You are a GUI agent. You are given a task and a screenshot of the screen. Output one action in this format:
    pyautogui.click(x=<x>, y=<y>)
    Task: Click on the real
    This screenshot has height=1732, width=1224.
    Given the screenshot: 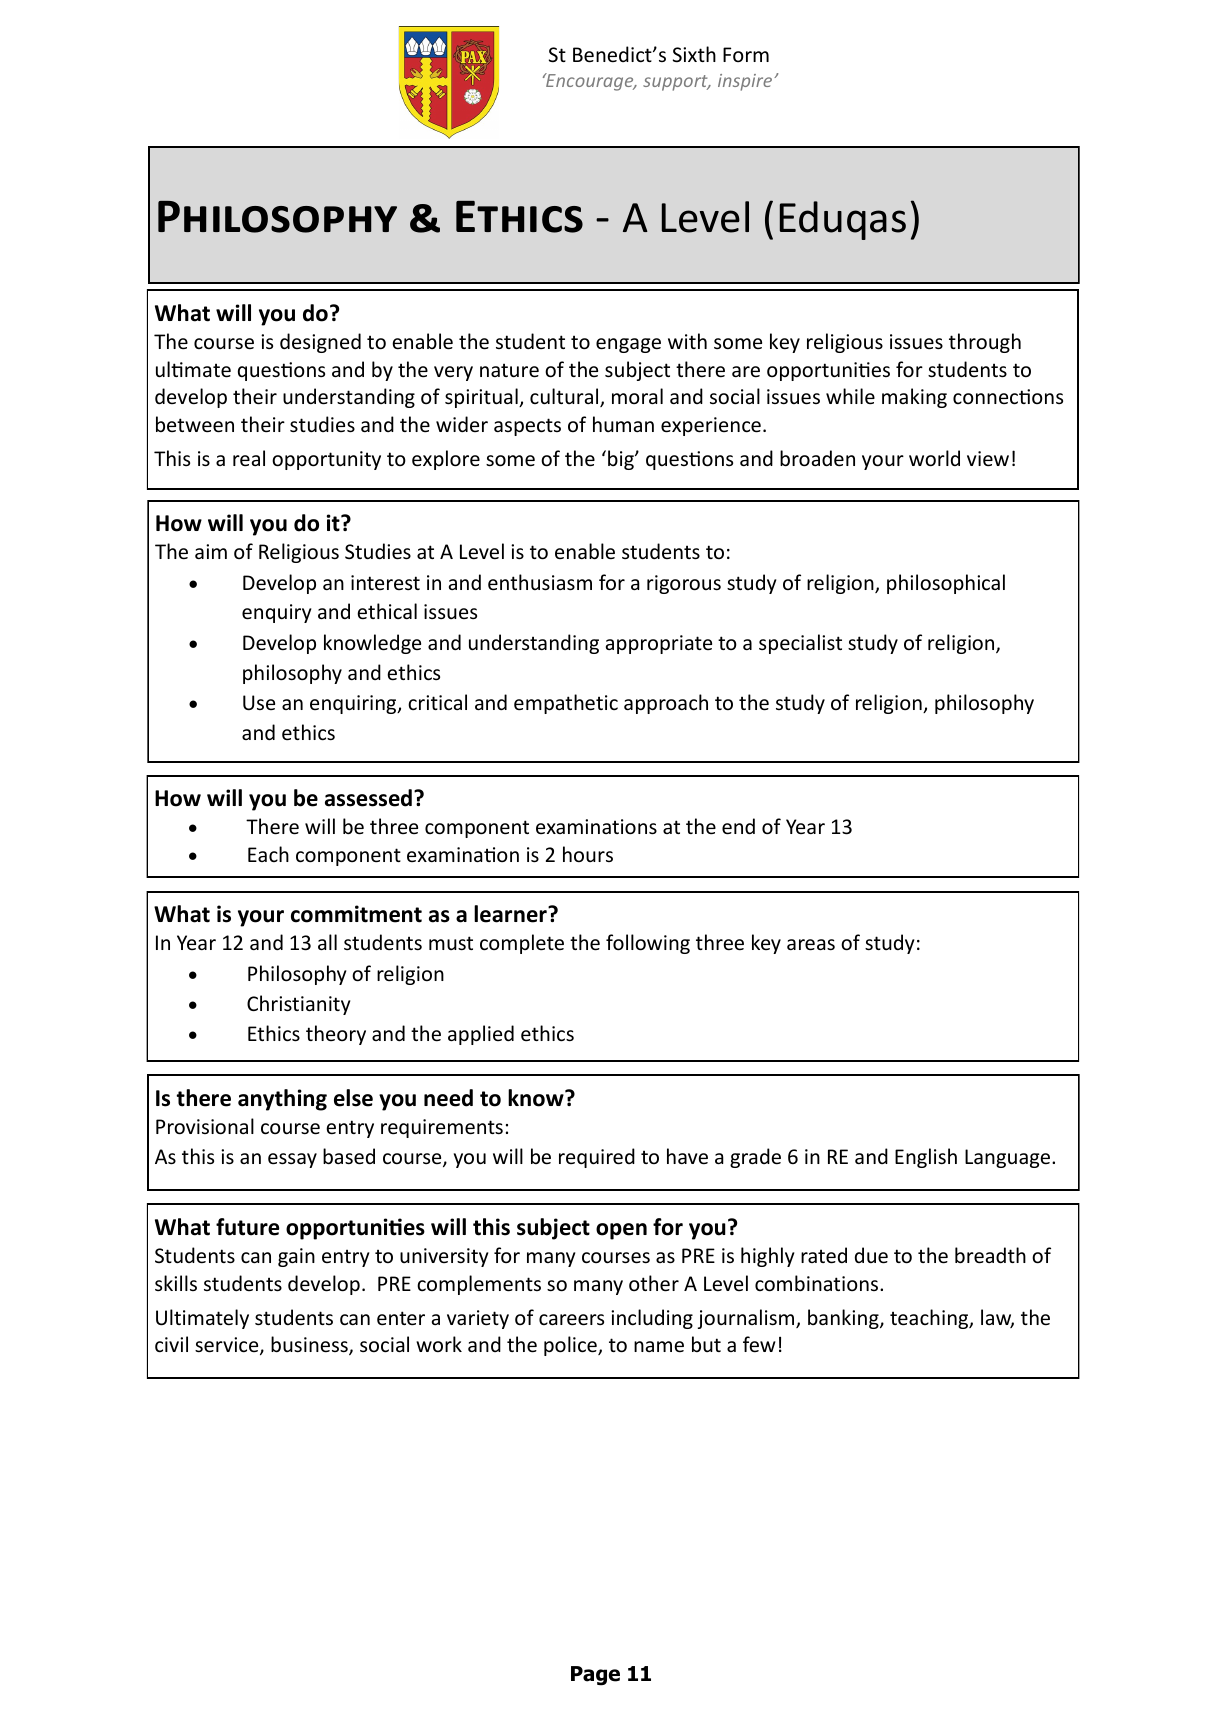 What is the action you would take?
    pyautogui.click(x=249, y=458)
